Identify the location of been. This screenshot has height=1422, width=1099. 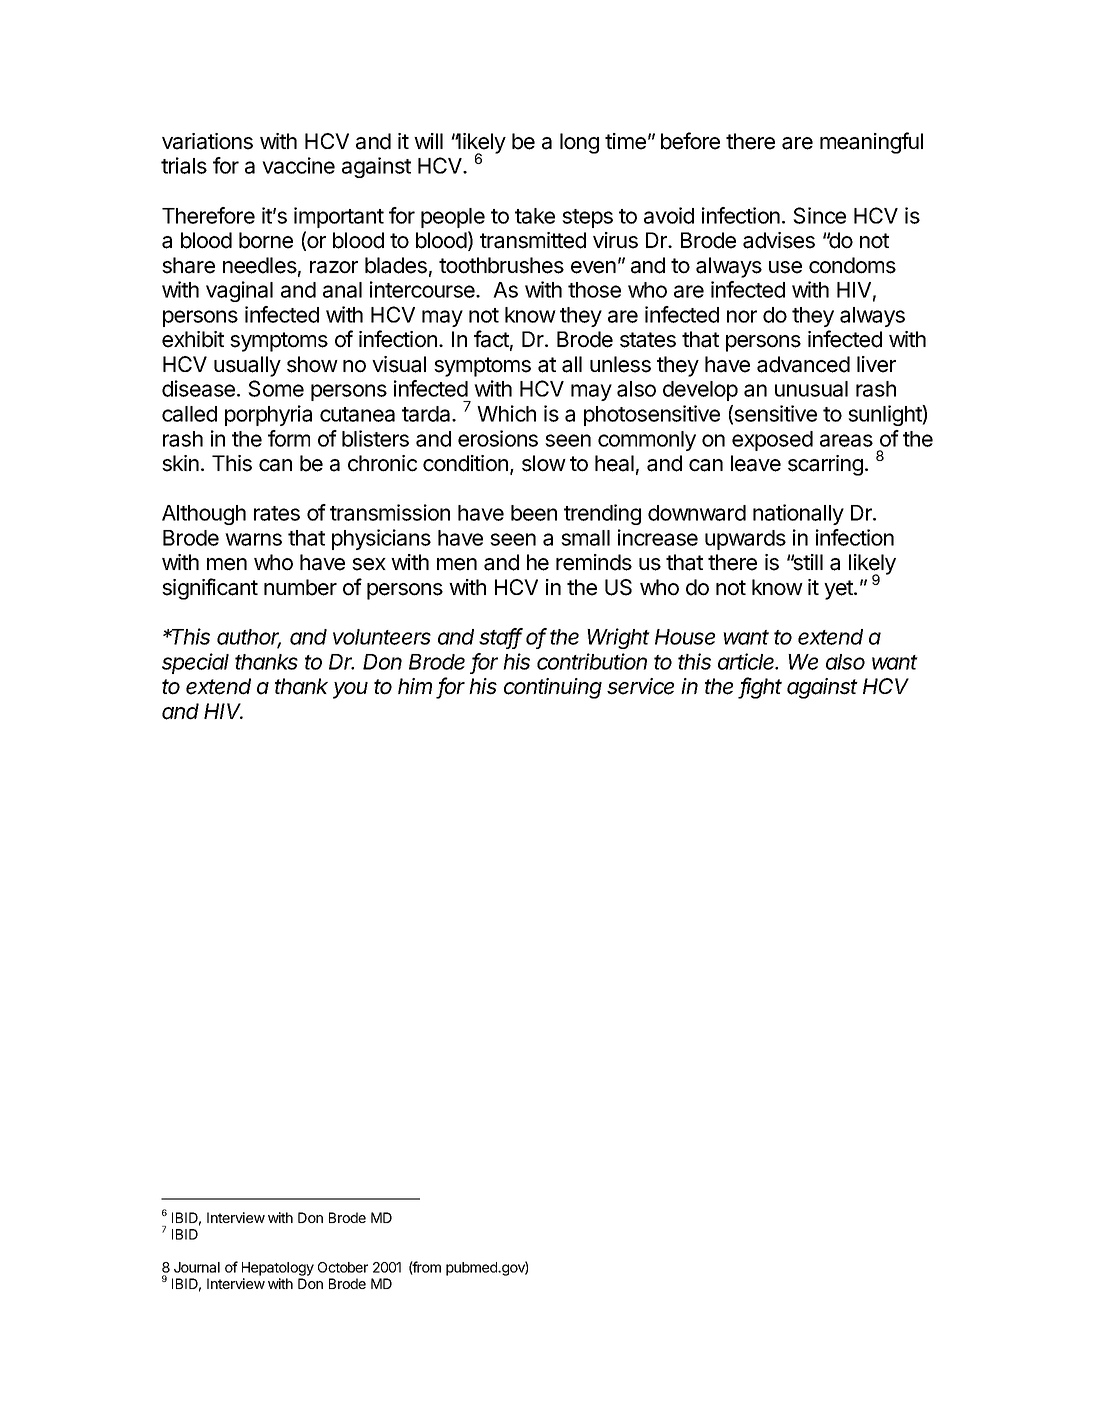
(534, 513).
